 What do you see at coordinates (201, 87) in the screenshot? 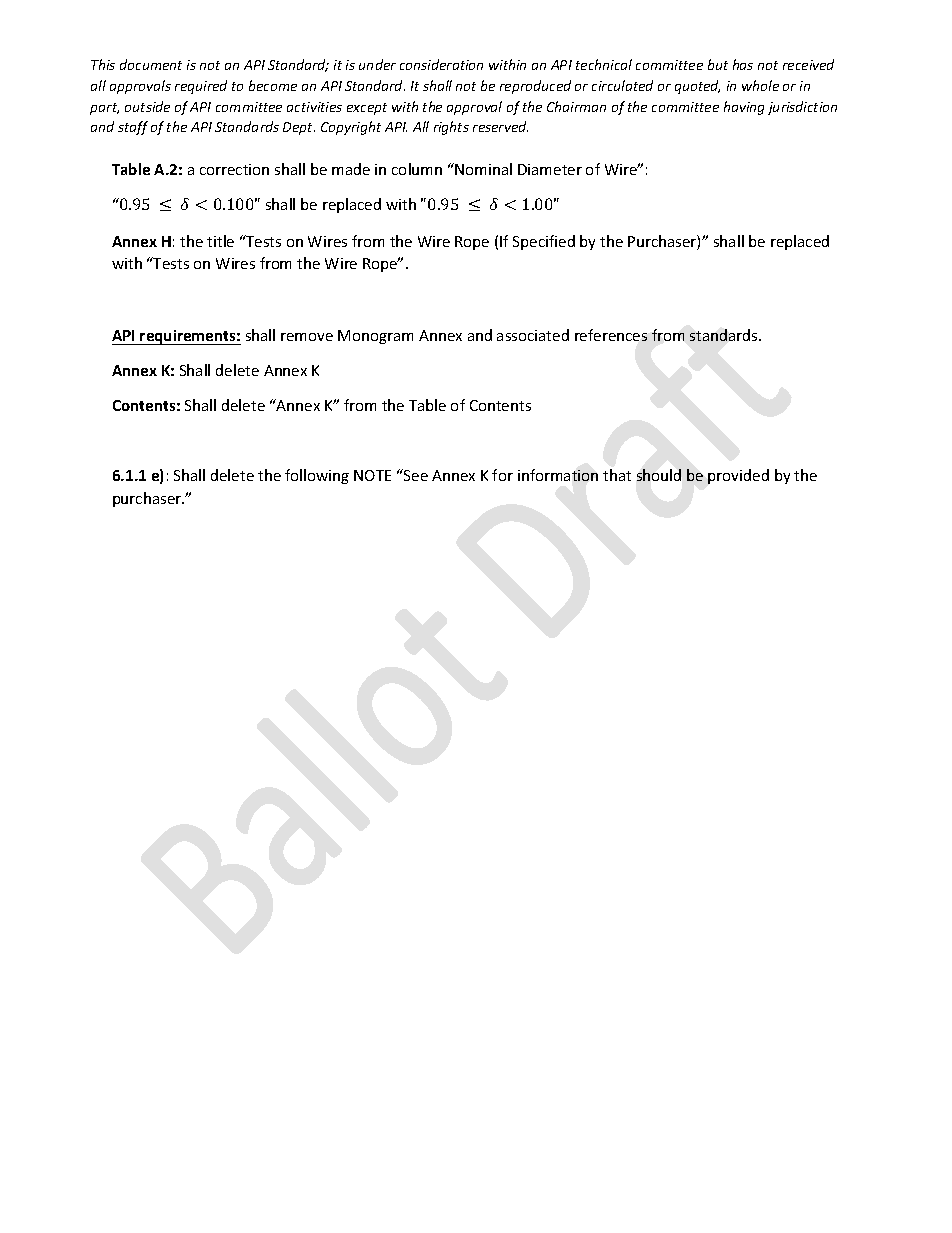
I see `required` at bounding box center [201, 87].
